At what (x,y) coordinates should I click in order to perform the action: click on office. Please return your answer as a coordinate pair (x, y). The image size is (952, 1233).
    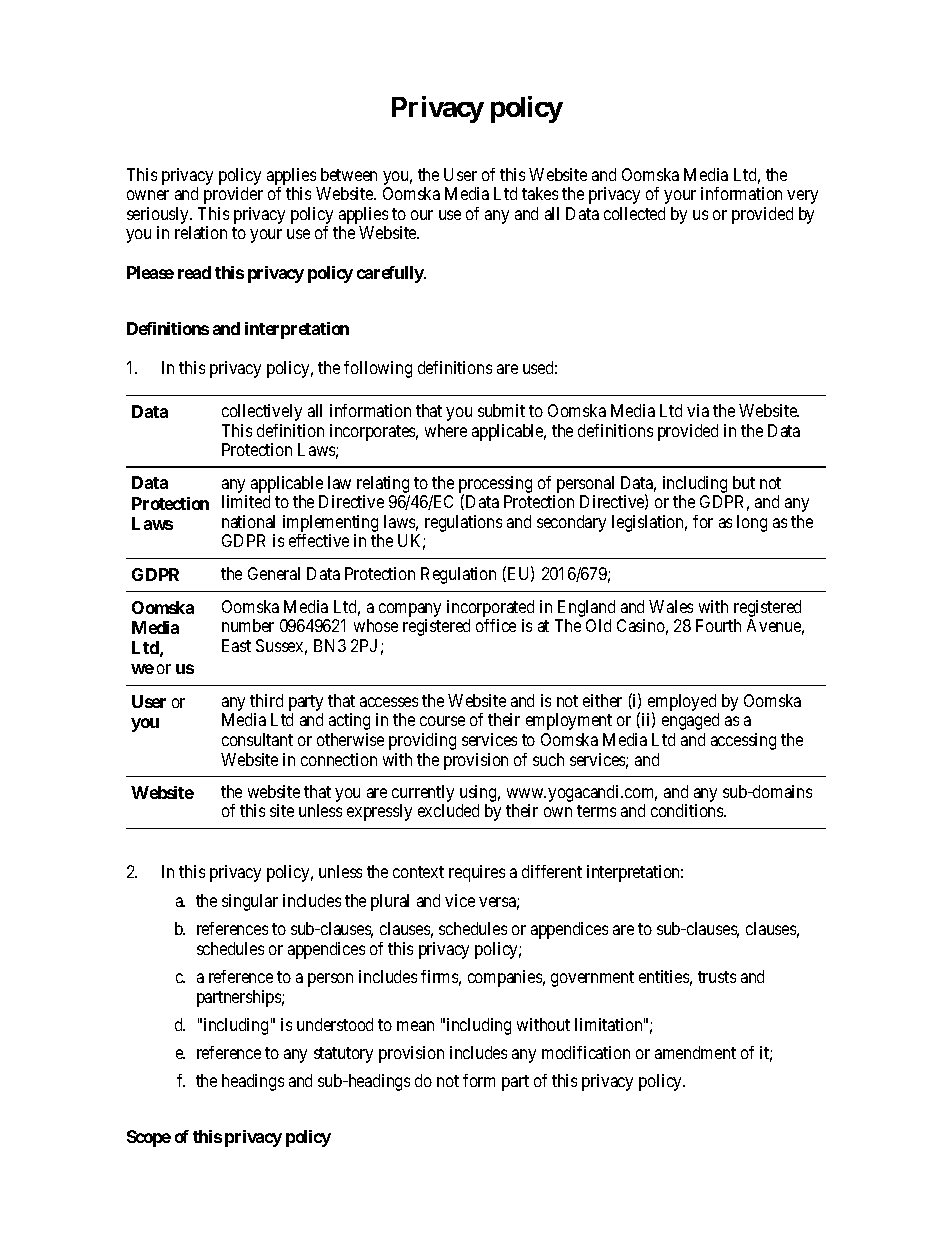
    Looking at the image, I should click on (496, 625).
